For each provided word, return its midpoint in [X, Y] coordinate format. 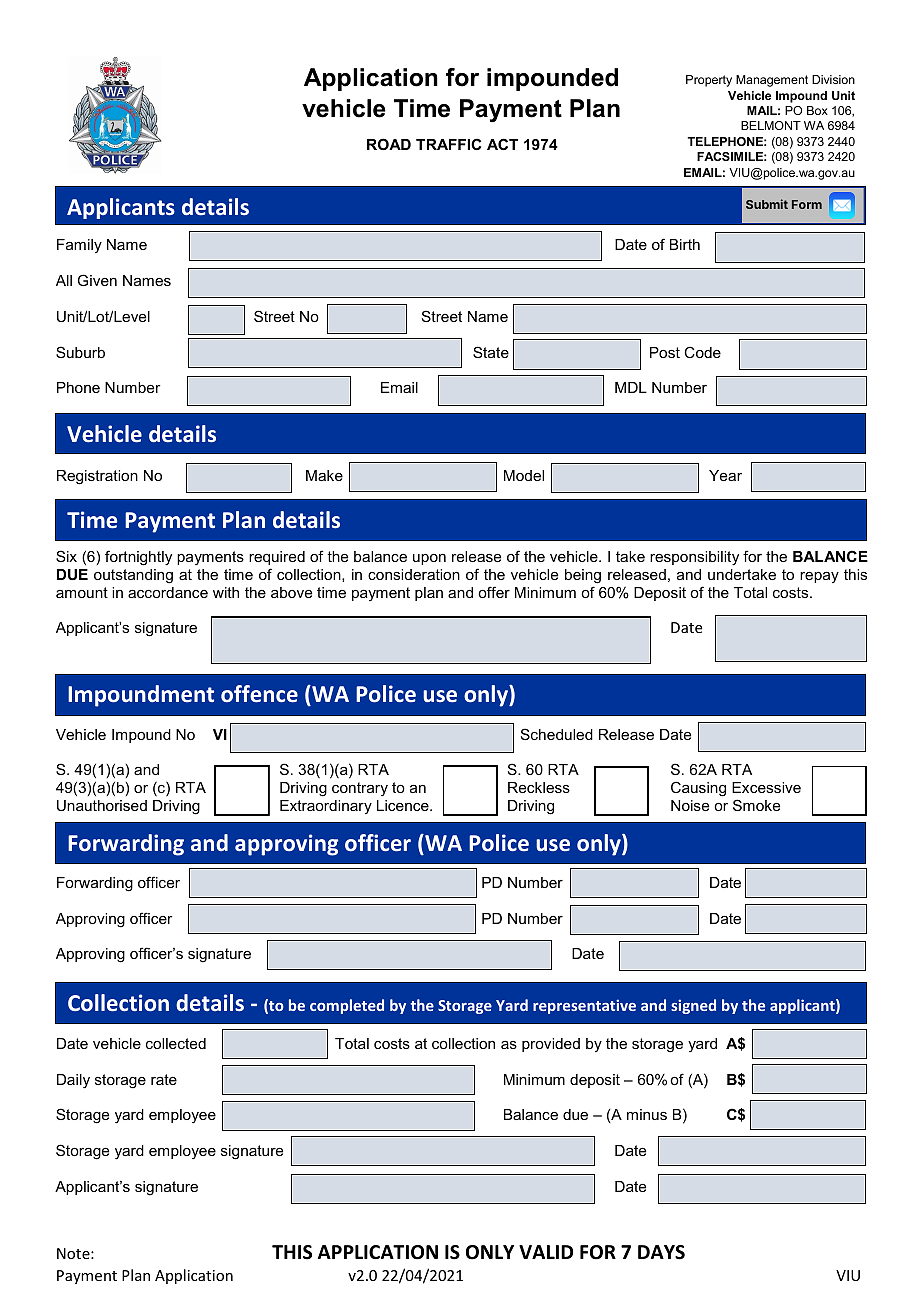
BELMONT [771, 125]
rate [164, 1079]
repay [819, 577]
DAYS [661, 1252]
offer [494, 592]
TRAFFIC [448, 144]
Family [79, 246]
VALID [546, 1252]
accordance [168, 592]
